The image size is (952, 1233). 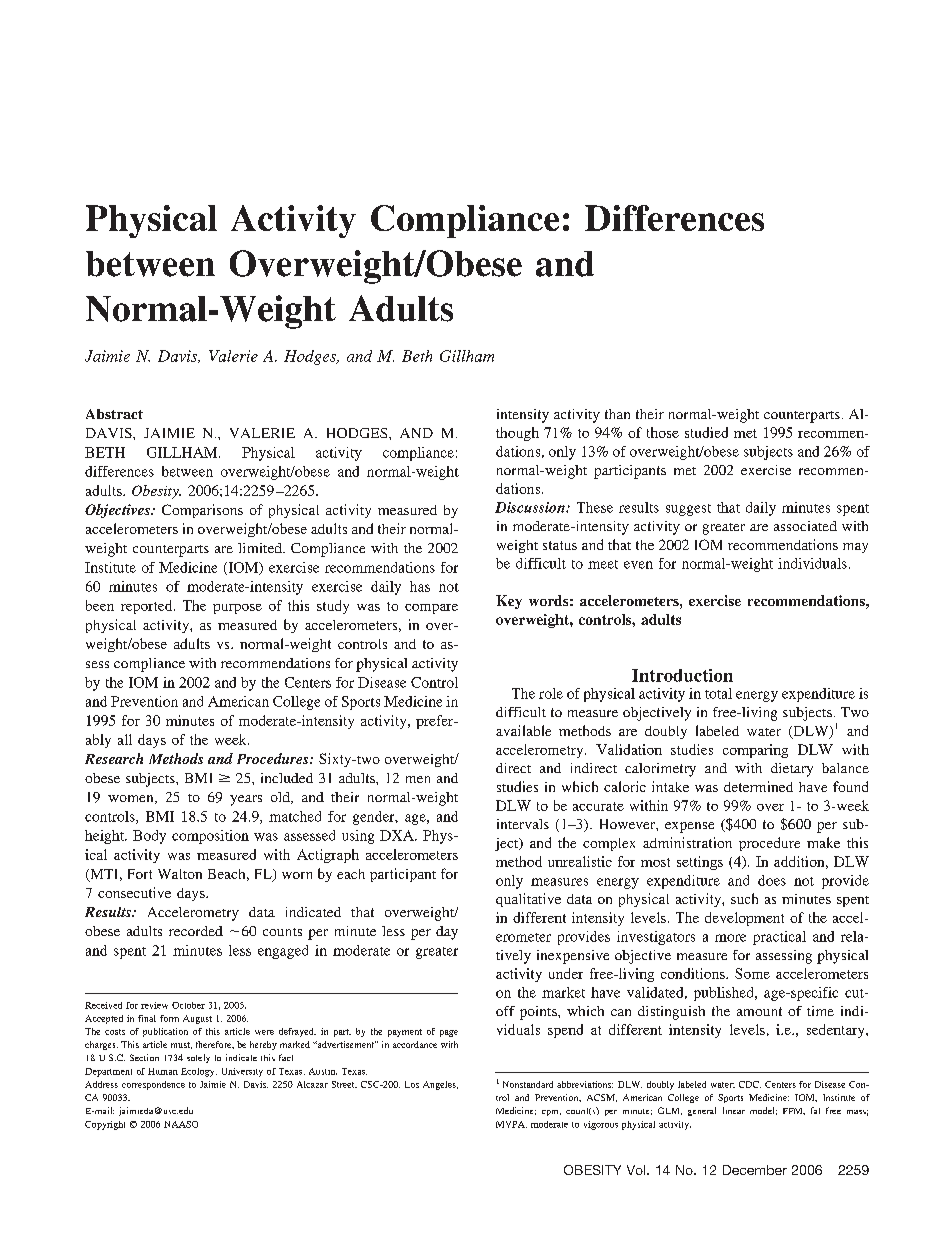 What do you see at coordinates (755, 1170) in the screenshot?
I see `December` at bounding box center [755, 1170].
